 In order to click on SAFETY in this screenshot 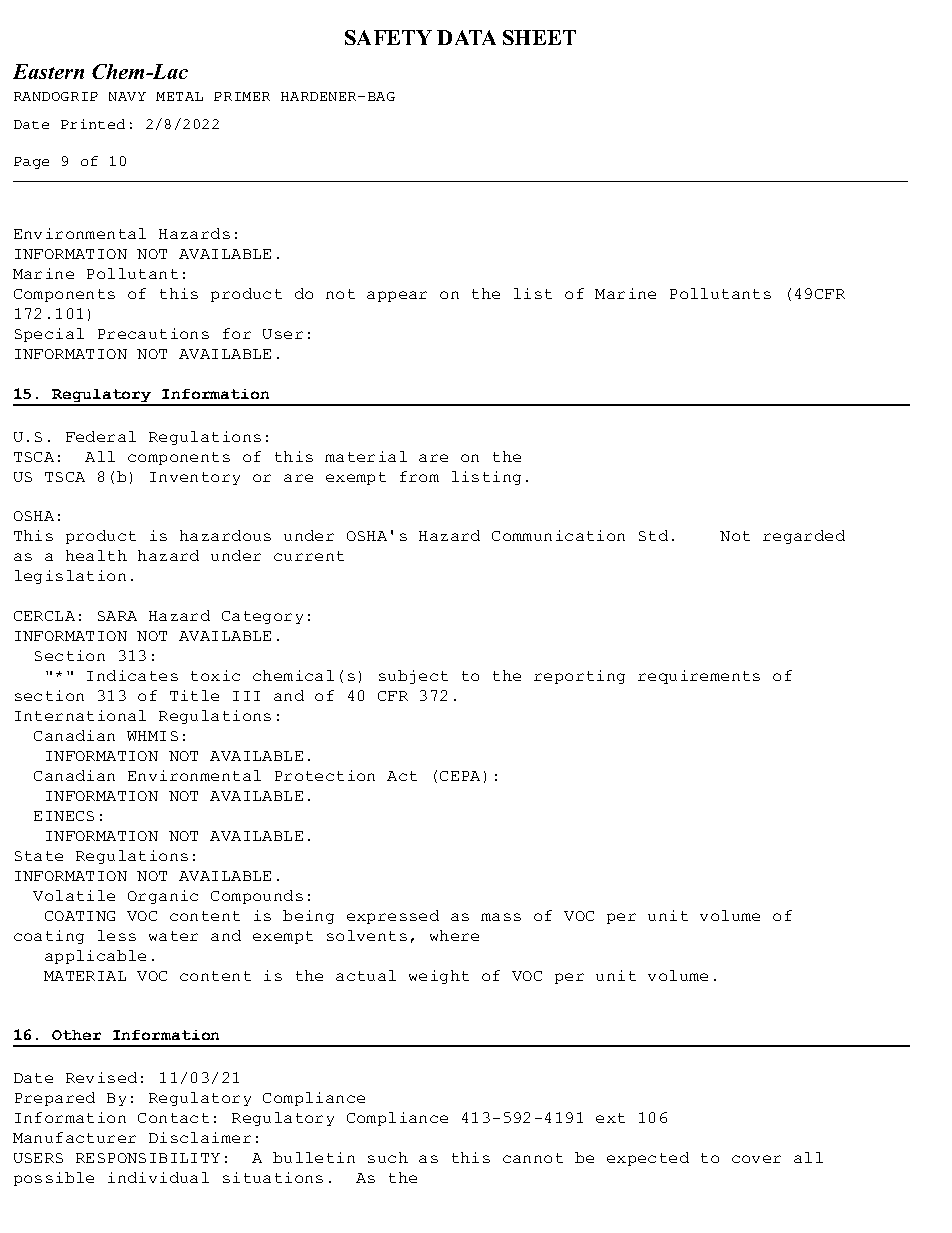, I will do `click(388, 37)`.
